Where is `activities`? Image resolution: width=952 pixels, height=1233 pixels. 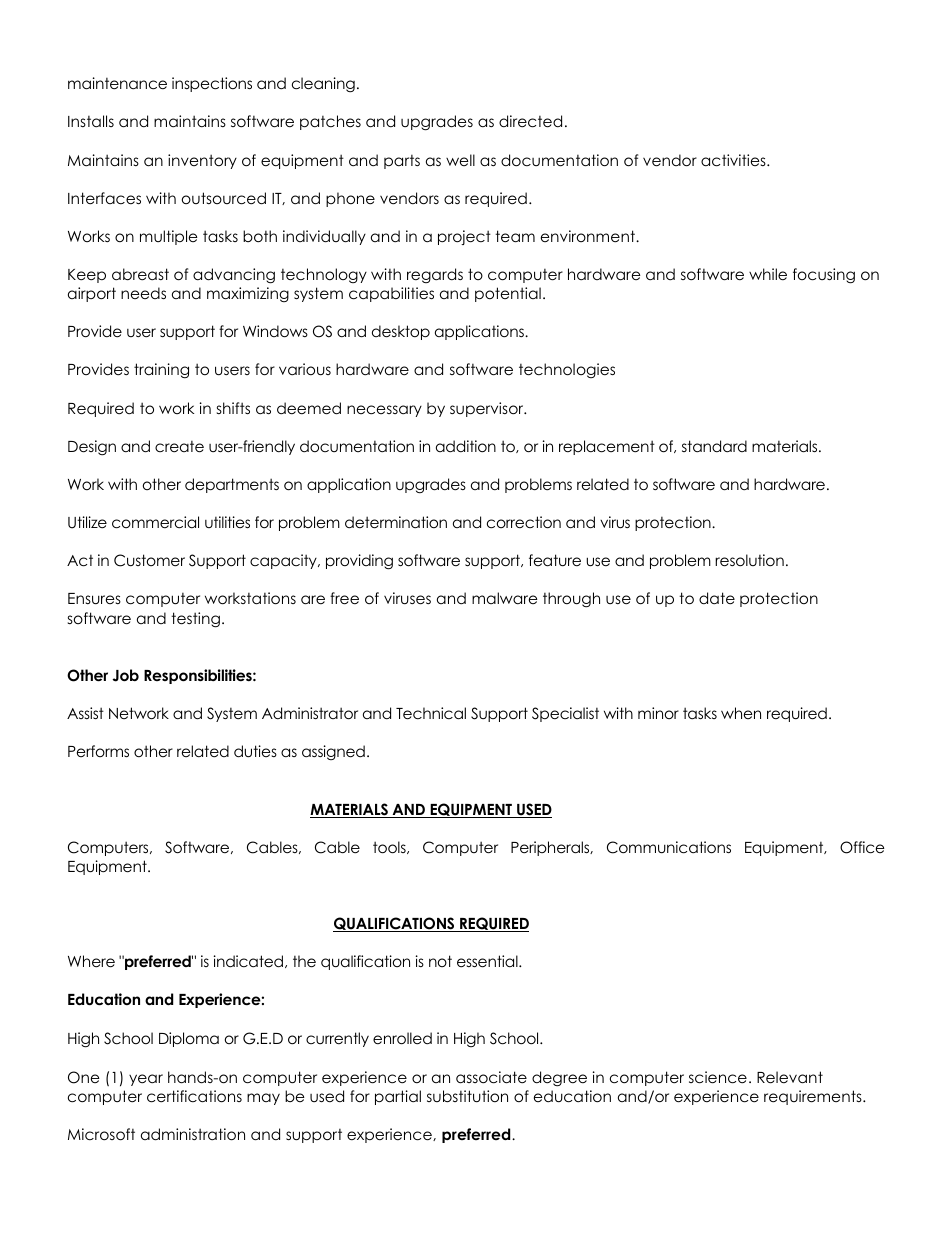
activities is located at coordinates (734, 160).
